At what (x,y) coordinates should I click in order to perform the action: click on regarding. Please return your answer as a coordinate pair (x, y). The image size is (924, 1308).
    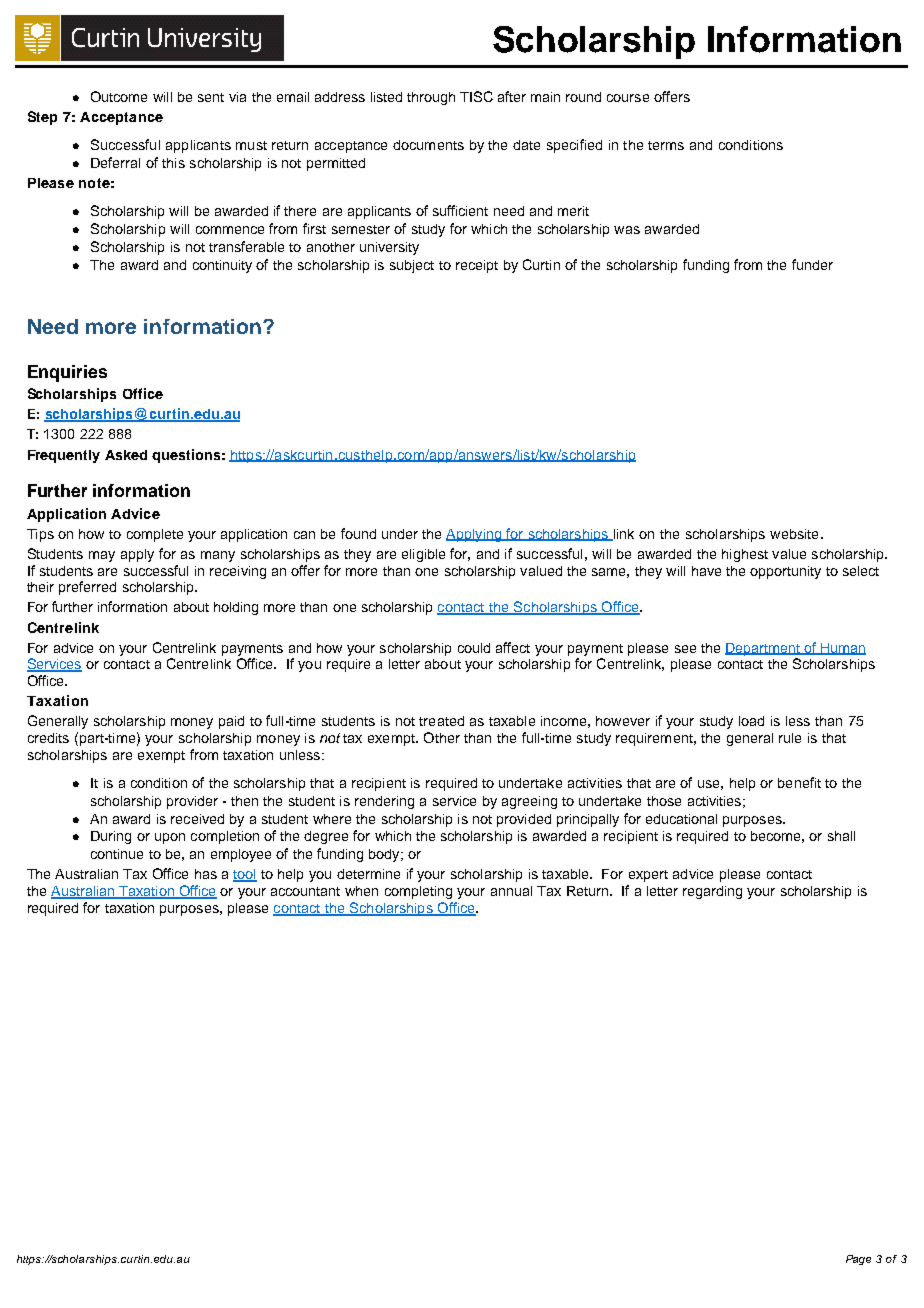
    Looking at the image, I should click on (712, 892).
